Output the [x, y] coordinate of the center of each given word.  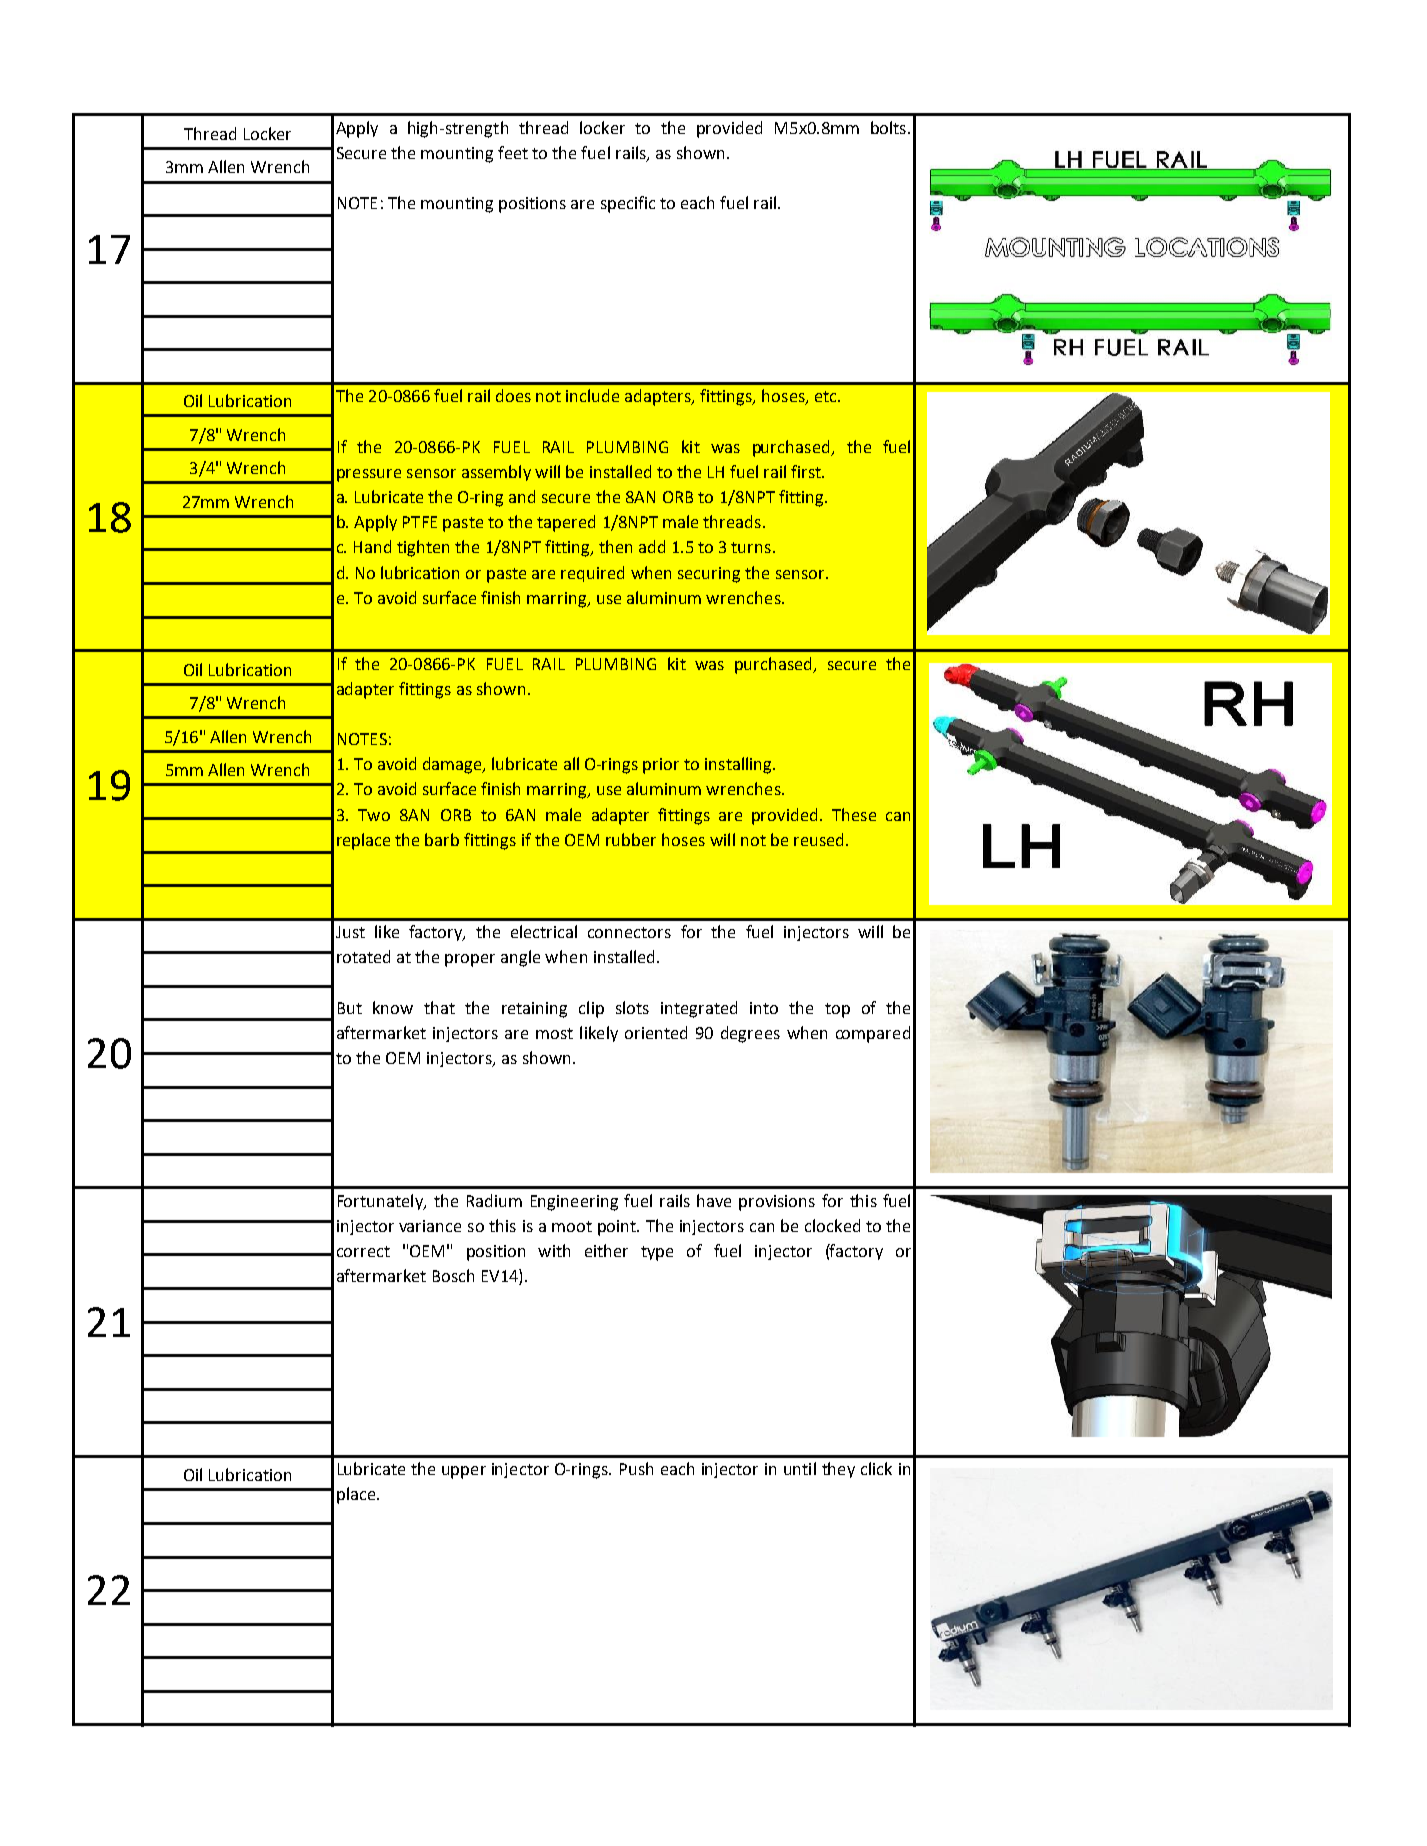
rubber [631, 839]
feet [513, 152]
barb [442, 839]
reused [818, 839]
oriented [656, 1032]
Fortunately [381, 1202]
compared [873, 1034]
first [807, 471]
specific [628, 204]
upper [464, 1472]
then [615, 546]
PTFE [420, 522]
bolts [888, 127]
